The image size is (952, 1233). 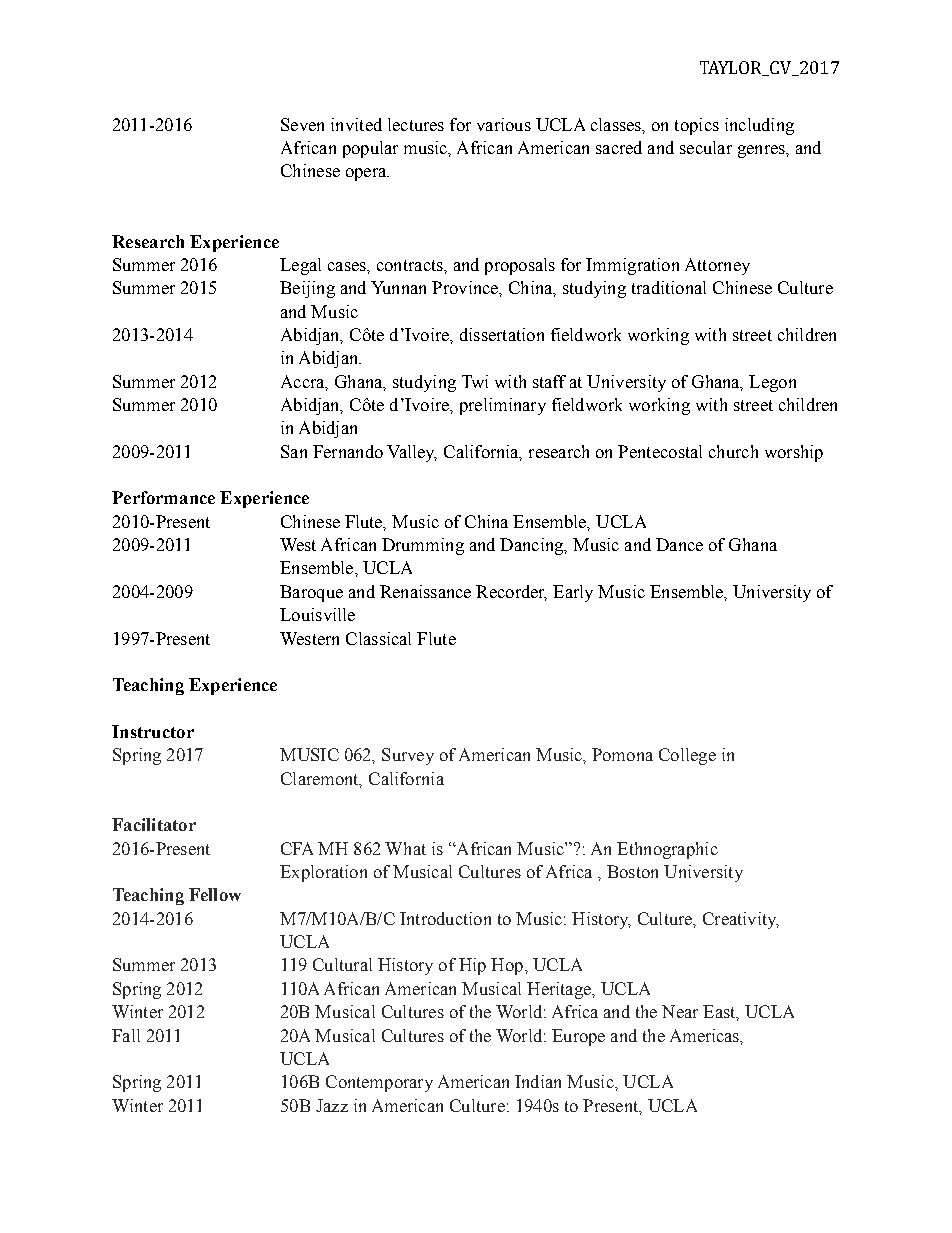 I want to click on Facilitator, so click(x=154, y=824).
